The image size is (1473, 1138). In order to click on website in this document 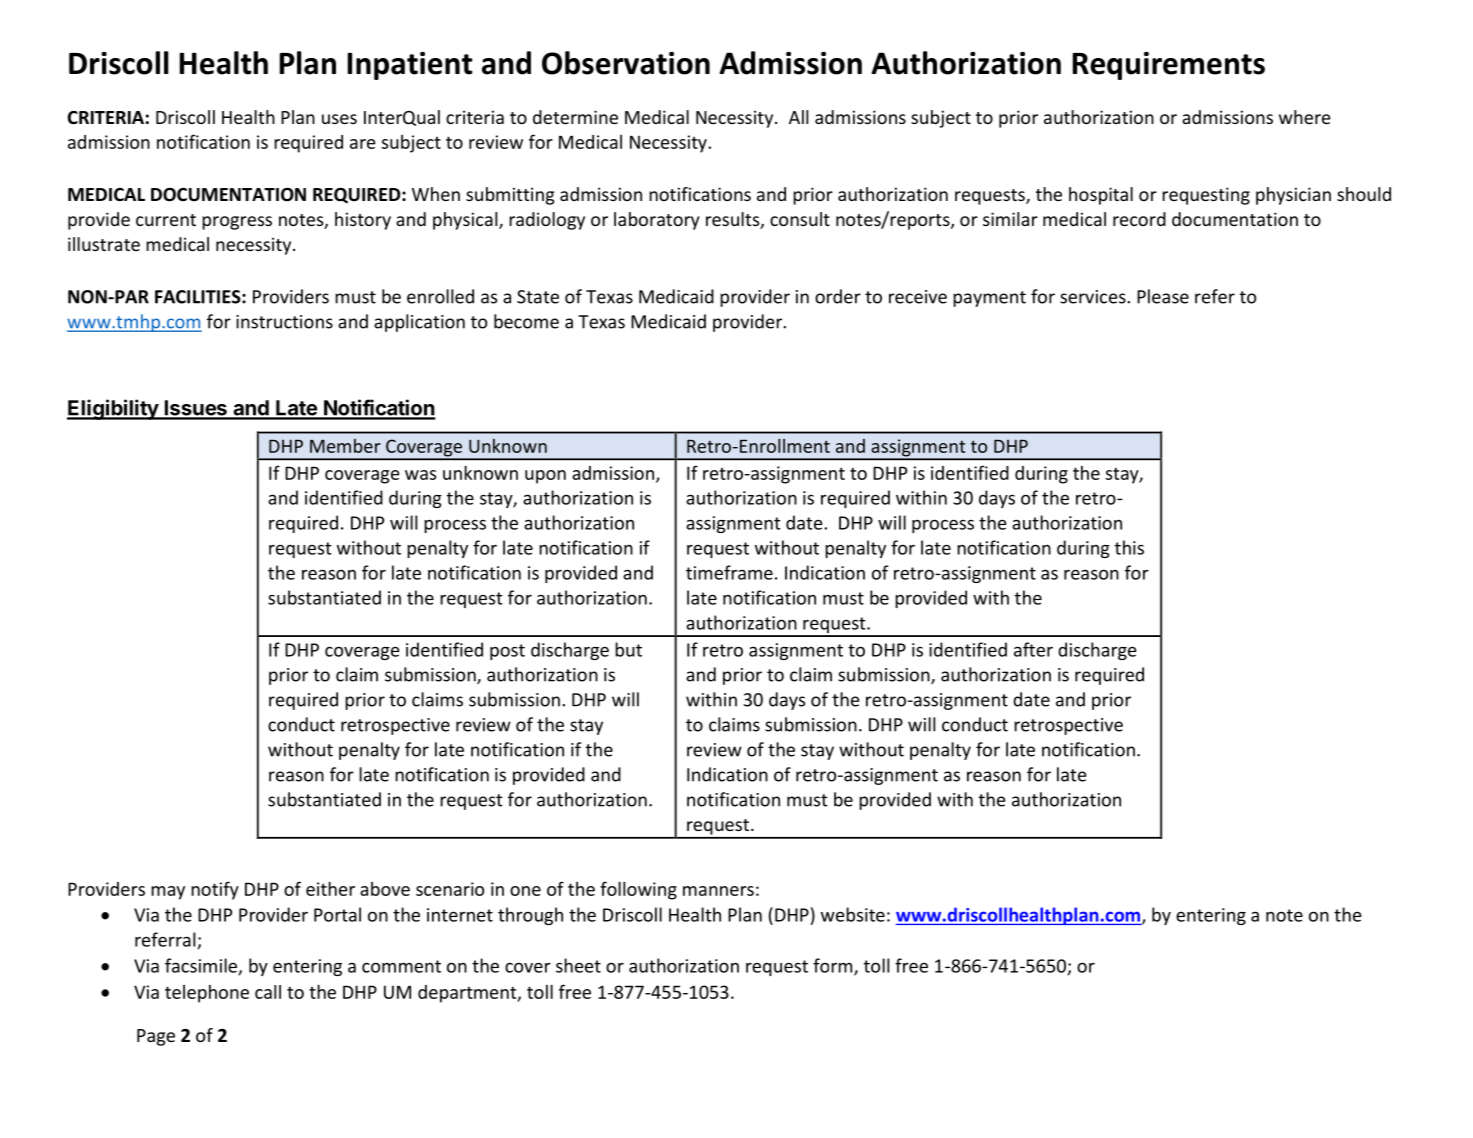, I will do `click(853, 914)`.
